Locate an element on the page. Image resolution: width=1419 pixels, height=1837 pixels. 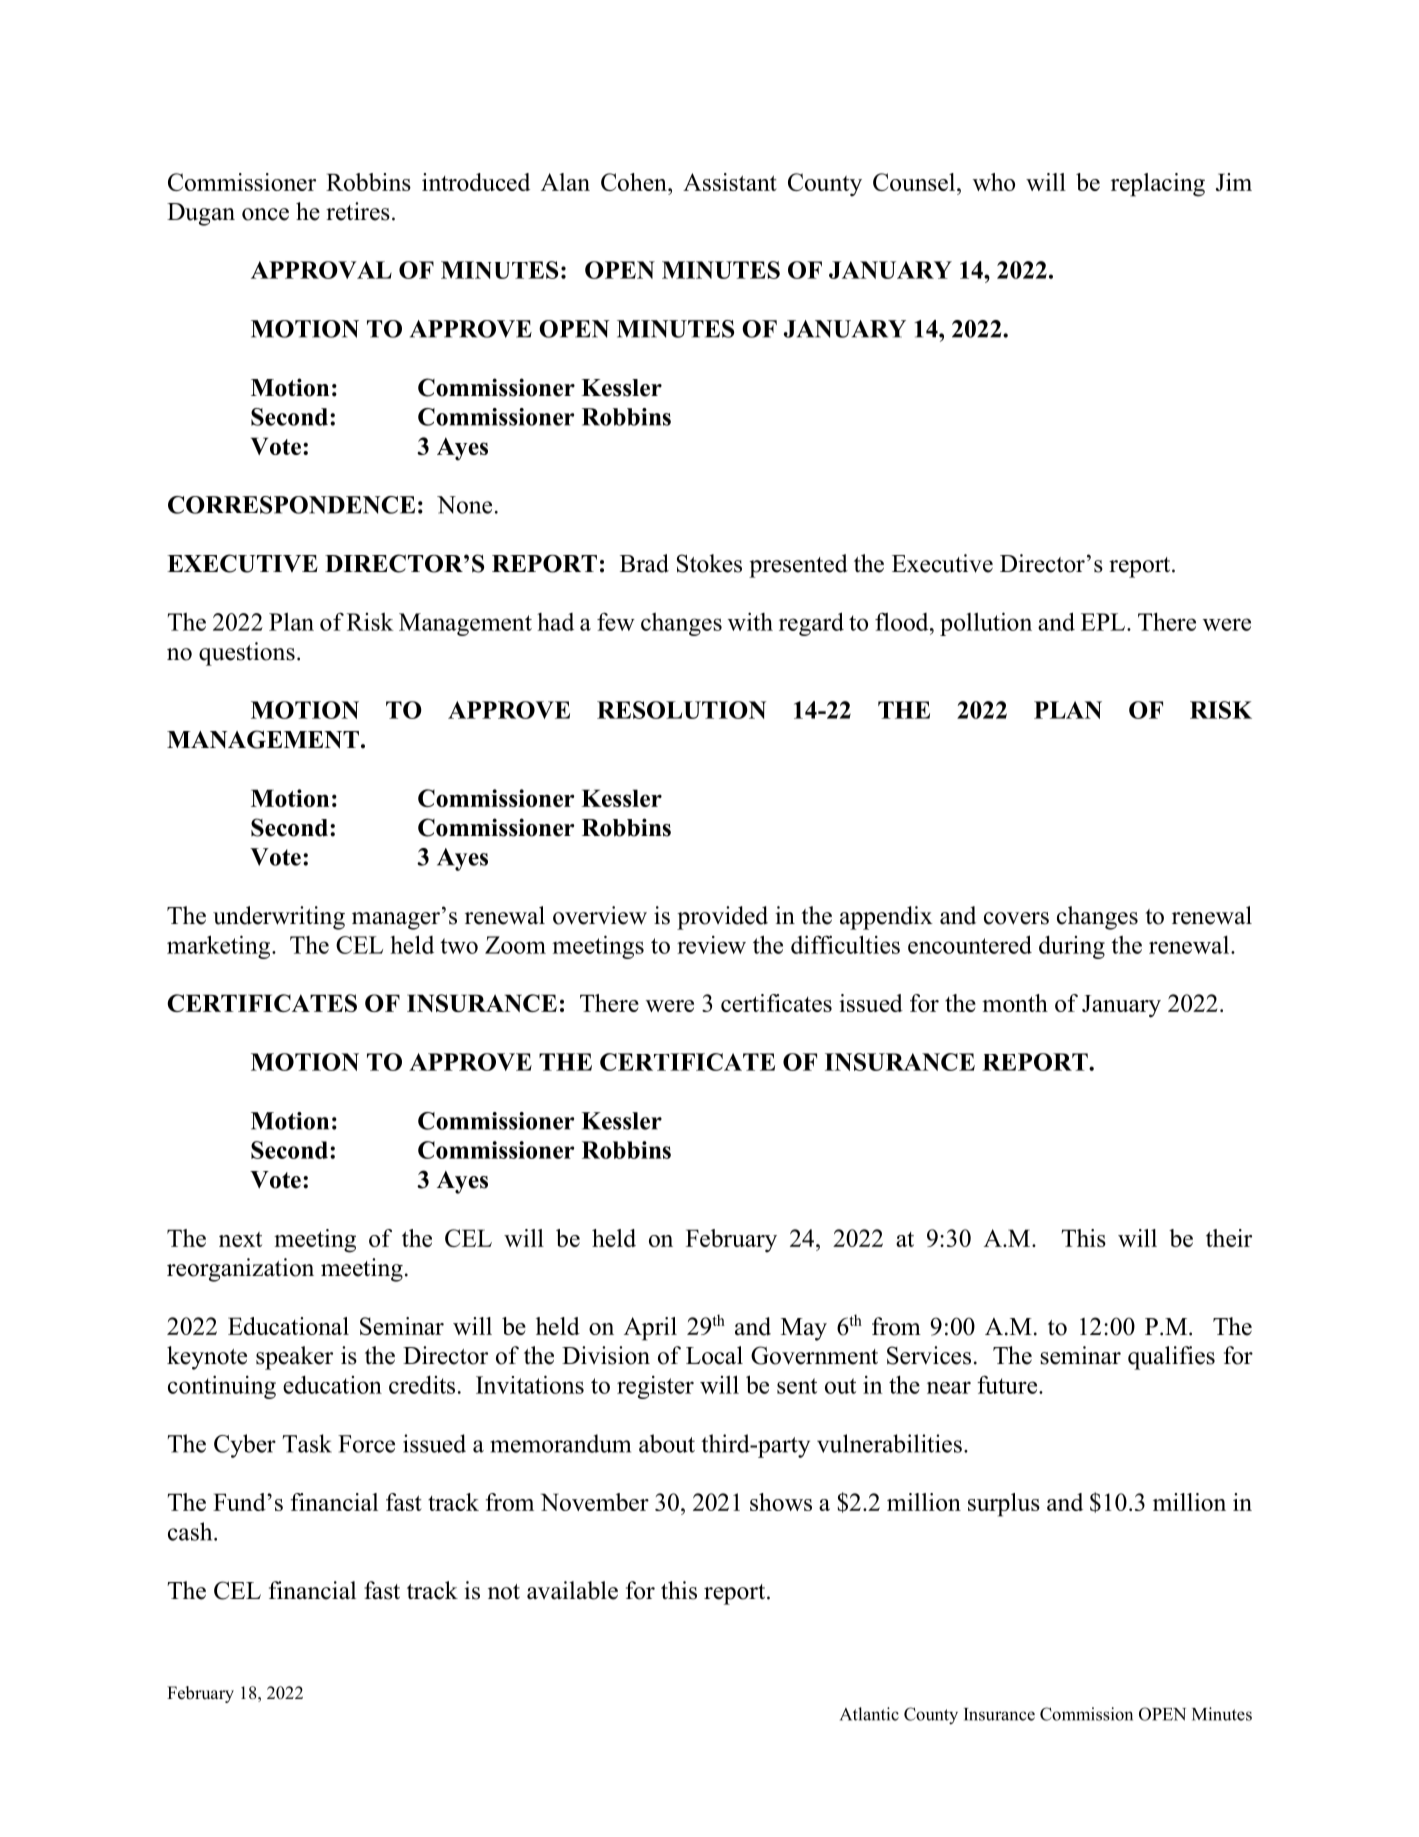
Local is located at coordinates (714, 1355).
